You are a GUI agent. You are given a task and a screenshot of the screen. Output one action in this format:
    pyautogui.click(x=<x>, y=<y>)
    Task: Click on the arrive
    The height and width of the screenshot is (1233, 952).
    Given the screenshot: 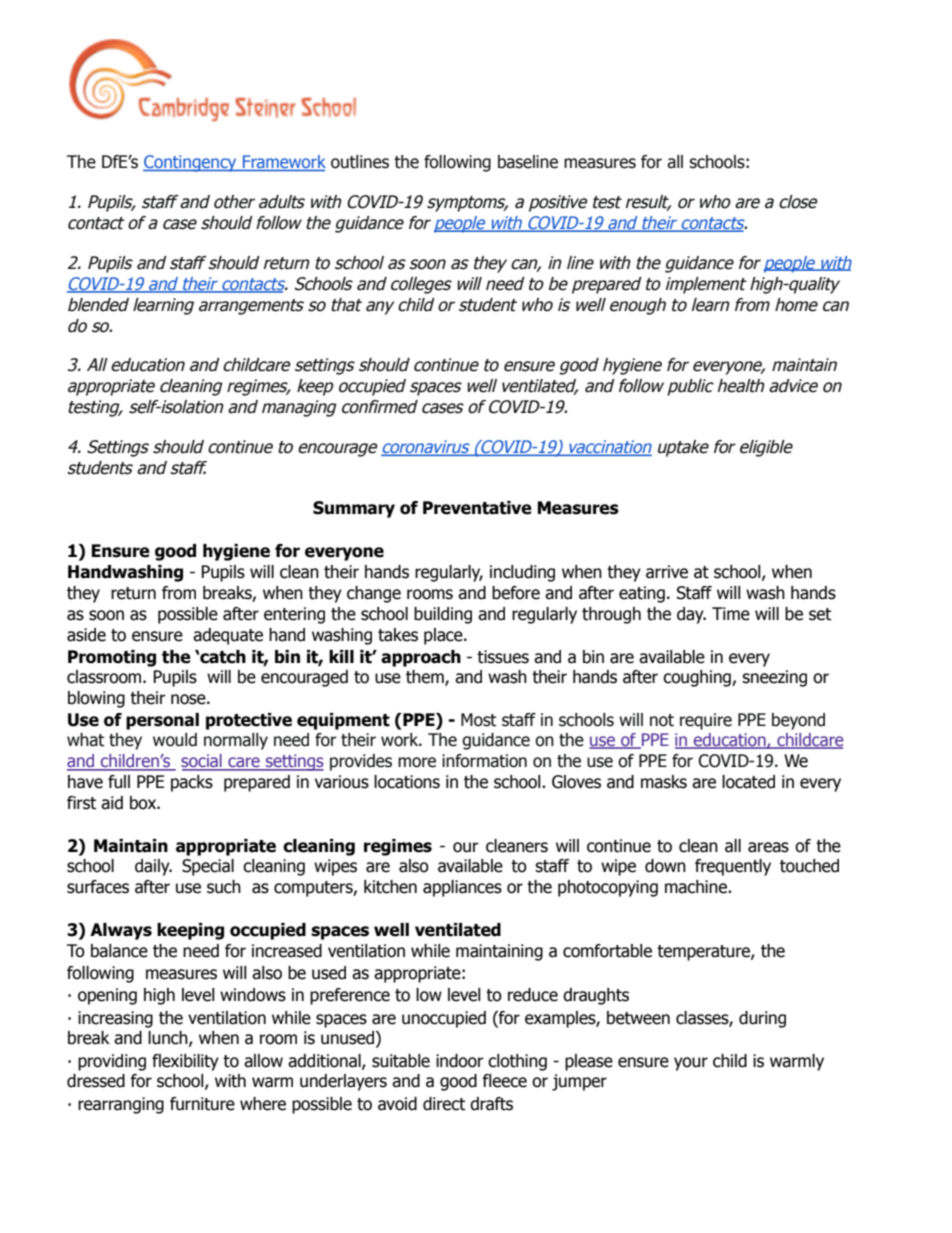 What is the action you would take?
    pyautogui.click(x=667, y=572)
